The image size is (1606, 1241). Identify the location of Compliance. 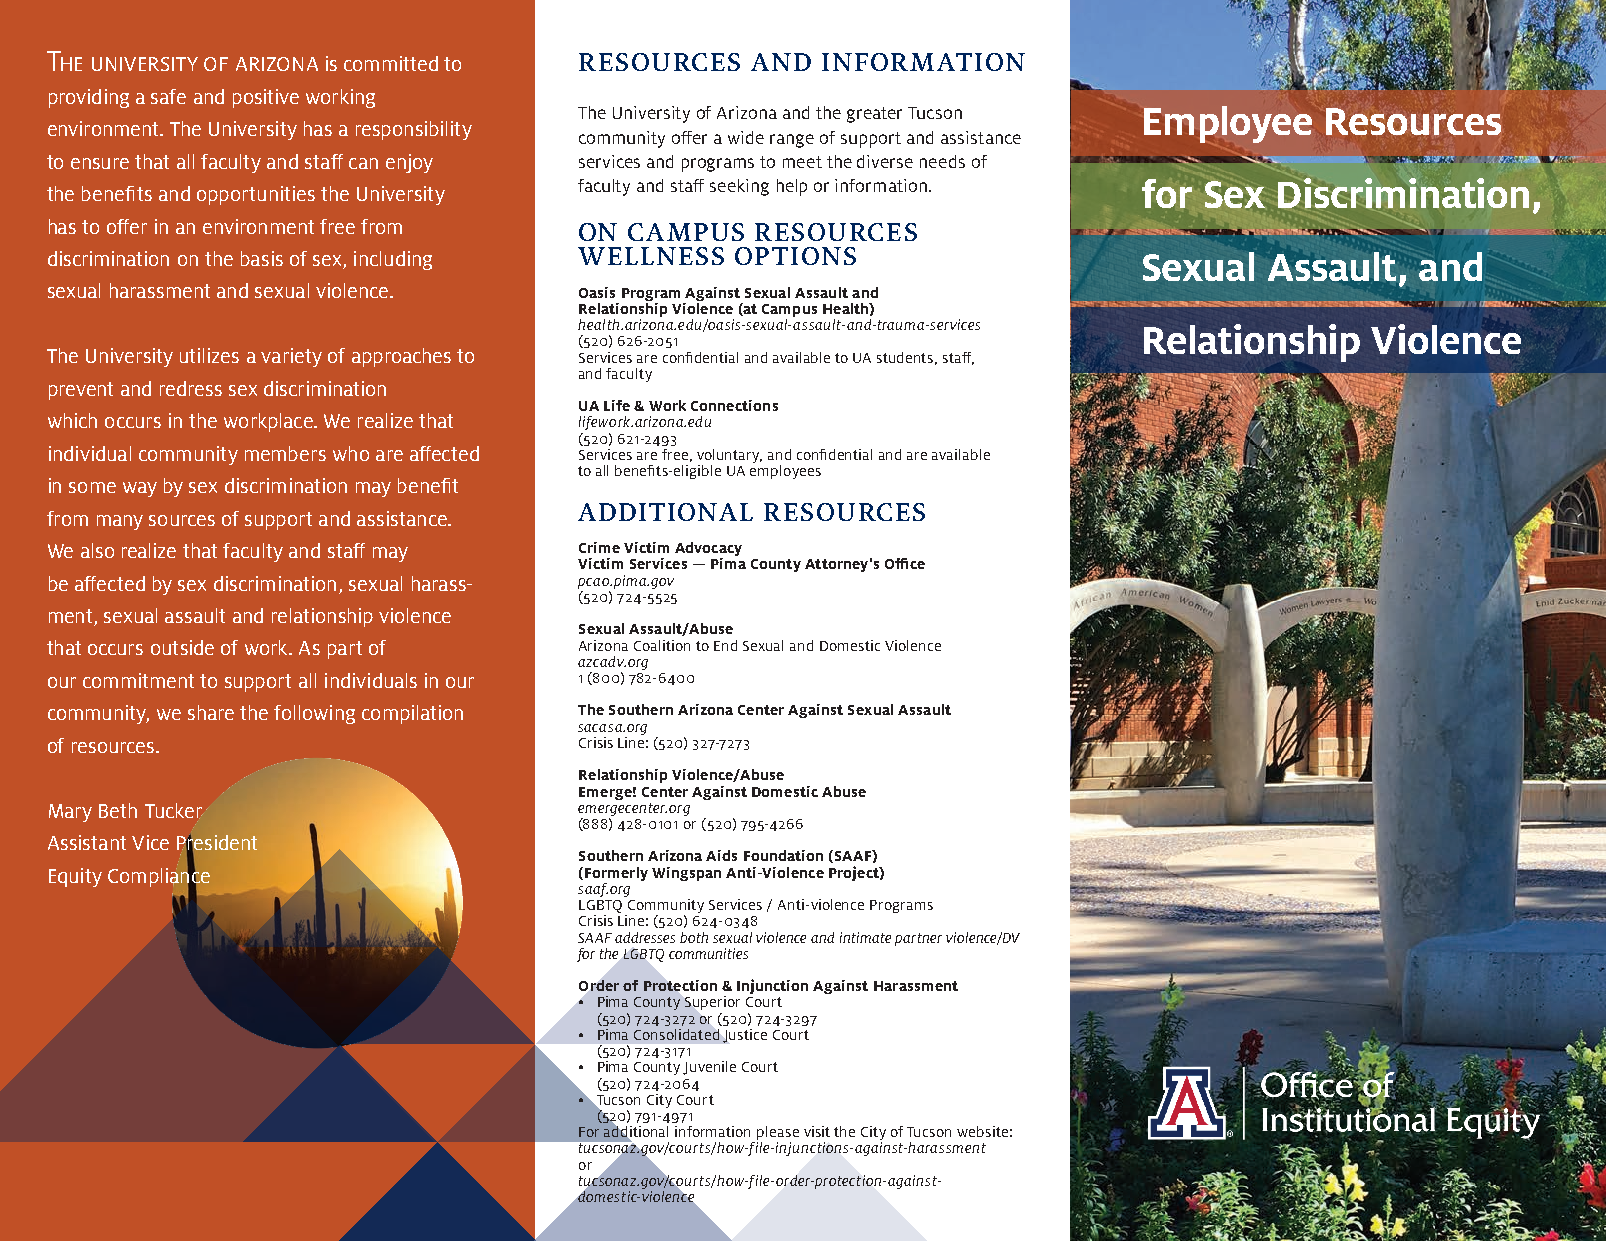
(159, 877).
